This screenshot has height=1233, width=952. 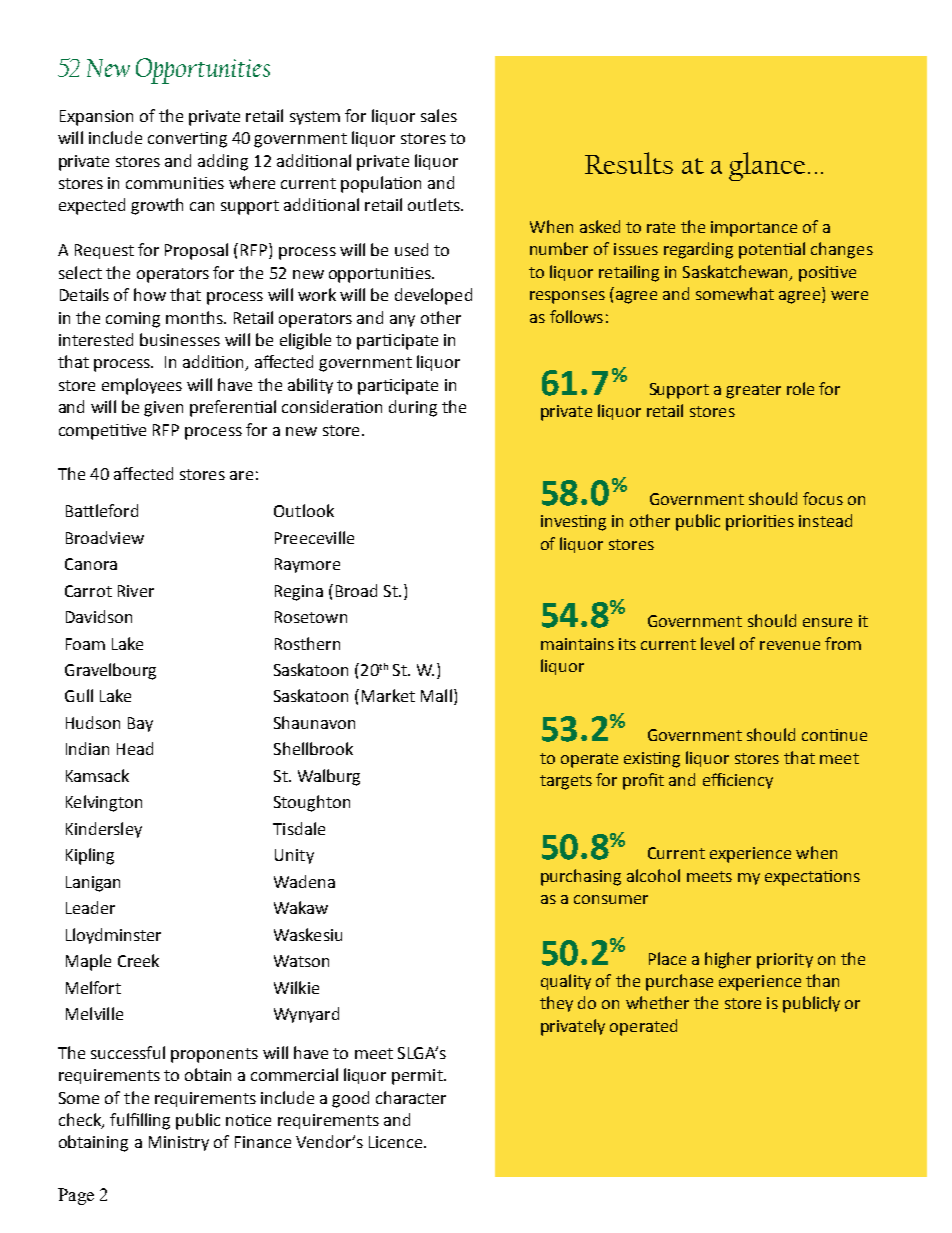 What do you see at coordinates (179, 1143) in the screenshot?
I see `Ministry` at bounding box center [179, 1143].
